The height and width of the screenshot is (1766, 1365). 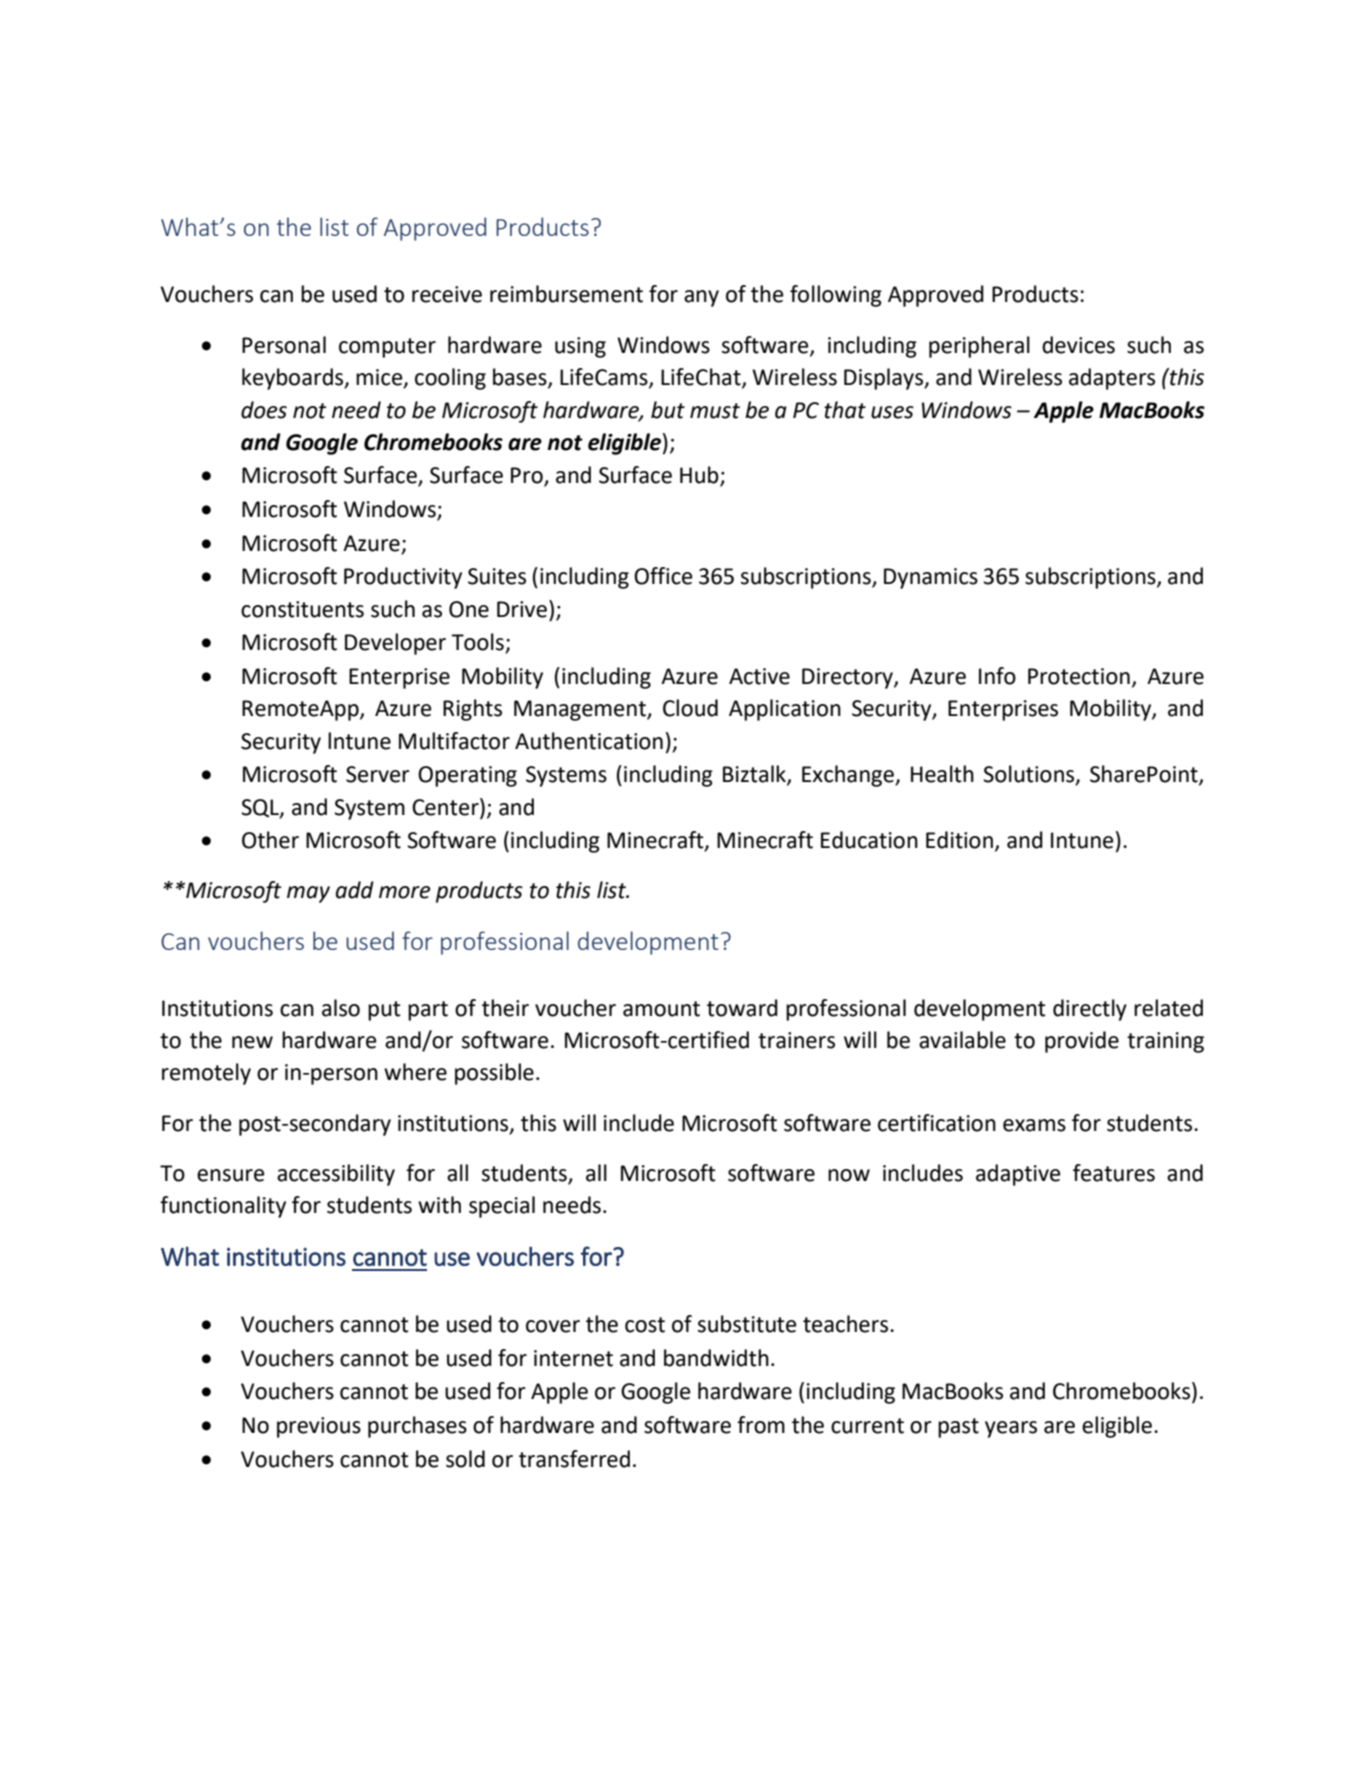 I want to click on Developer, so click(x=395, y=644).
